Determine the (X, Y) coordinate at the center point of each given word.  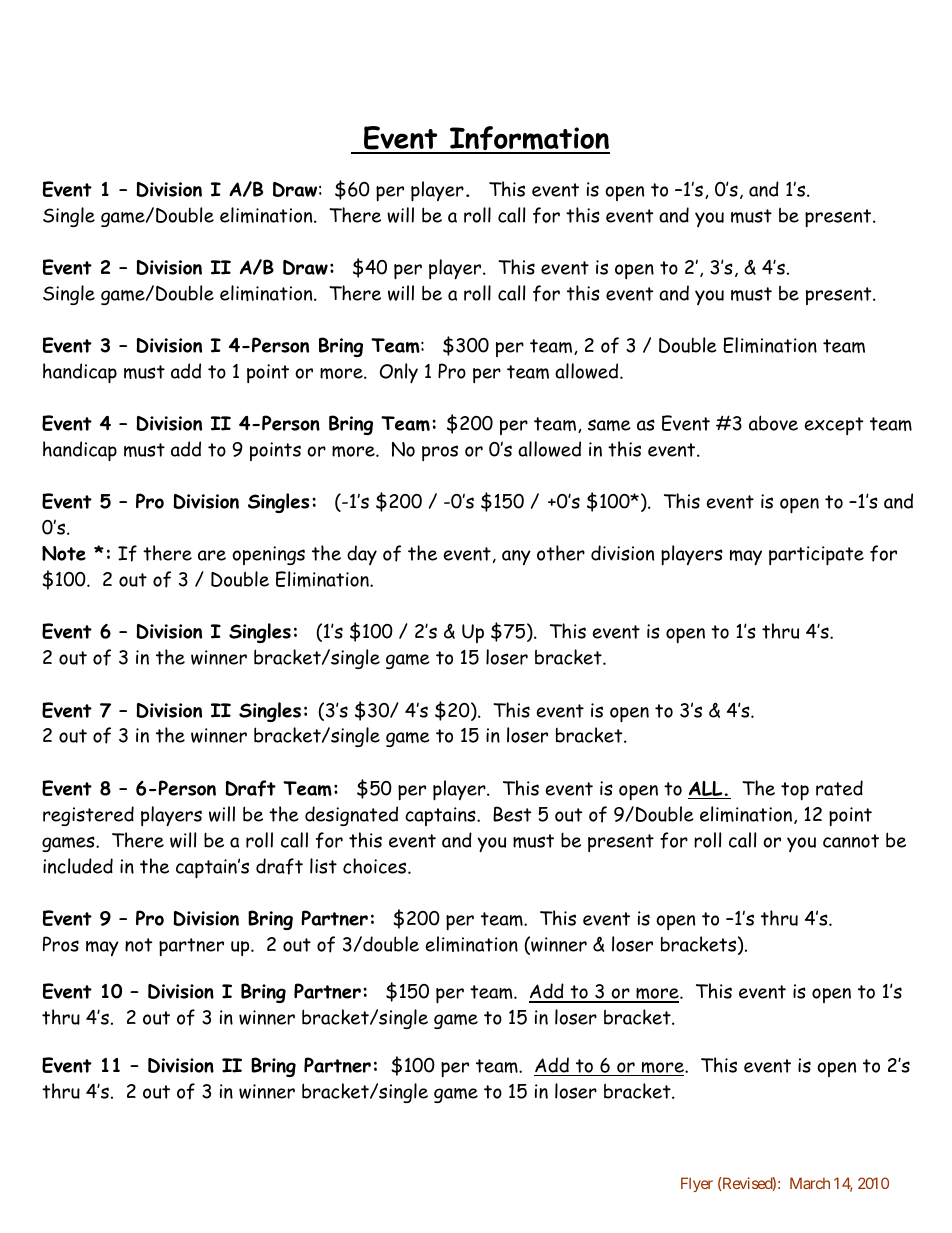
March (810, 1183)
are (212, 555)
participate (816, 556)
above (773, 423)
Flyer (697, 1184)
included (78, 866)
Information (529, 139)
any (516, 557)
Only (399, 373)
